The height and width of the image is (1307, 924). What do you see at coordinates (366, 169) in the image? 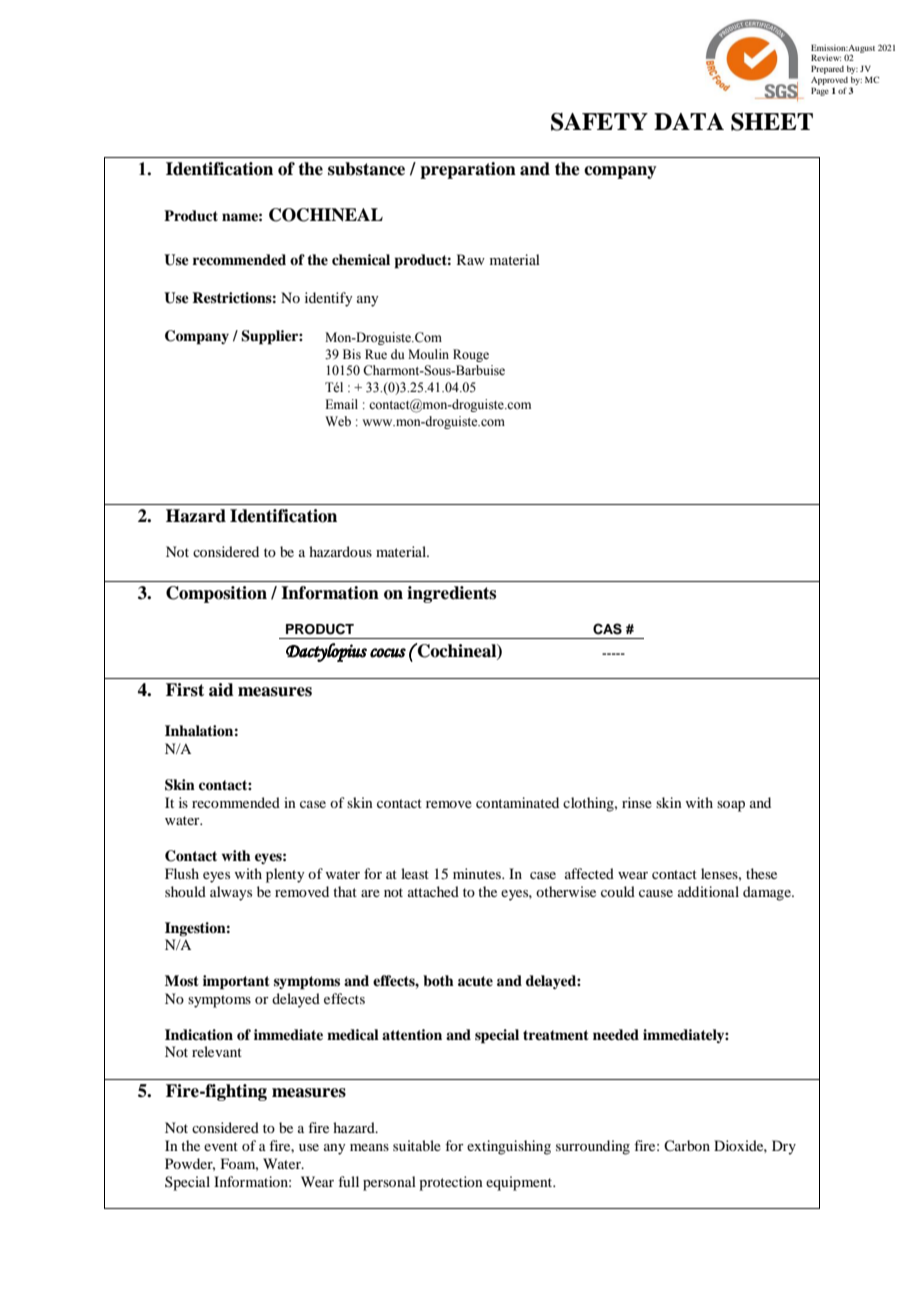
I see `substance` at bounding box center [366, 169].
